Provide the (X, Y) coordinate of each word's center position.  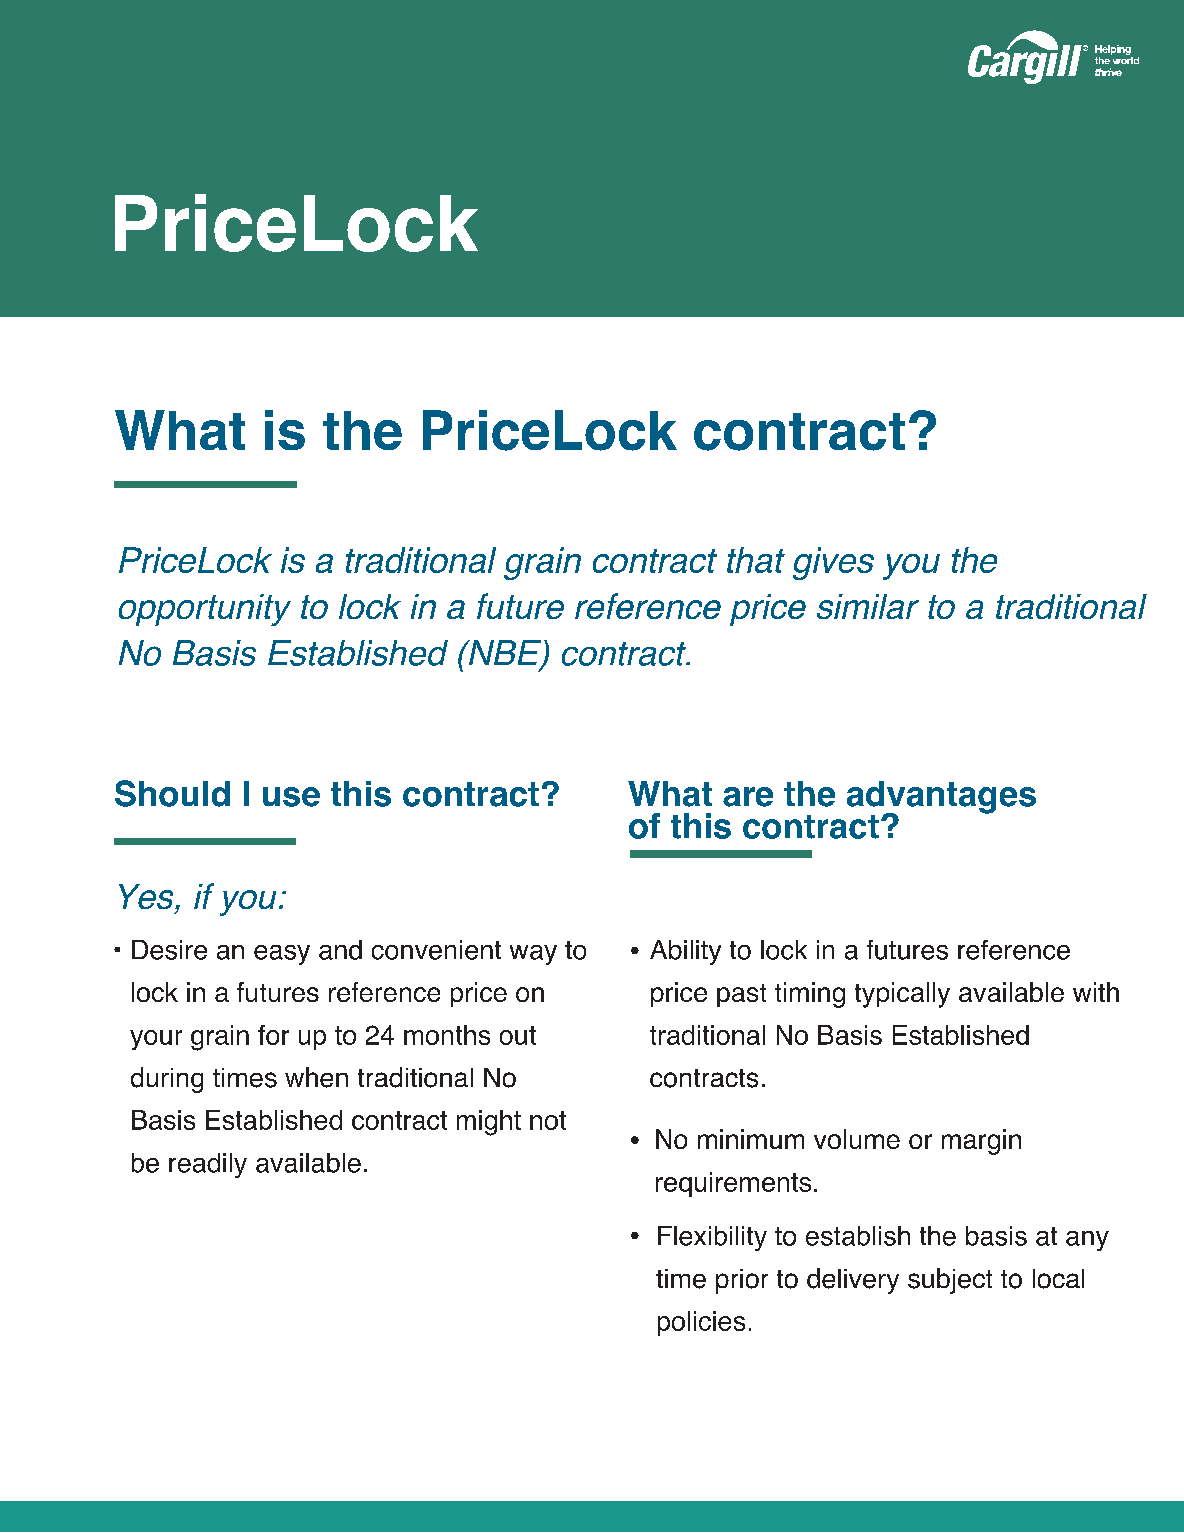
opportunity (205, 610)
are (748, 797)
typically (902, 995)
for (273, 1035)
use (291, 797)
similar (868, 606)
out (518, 1035)
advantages (941, 798)
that (756, 560)
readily (208, 1165)
